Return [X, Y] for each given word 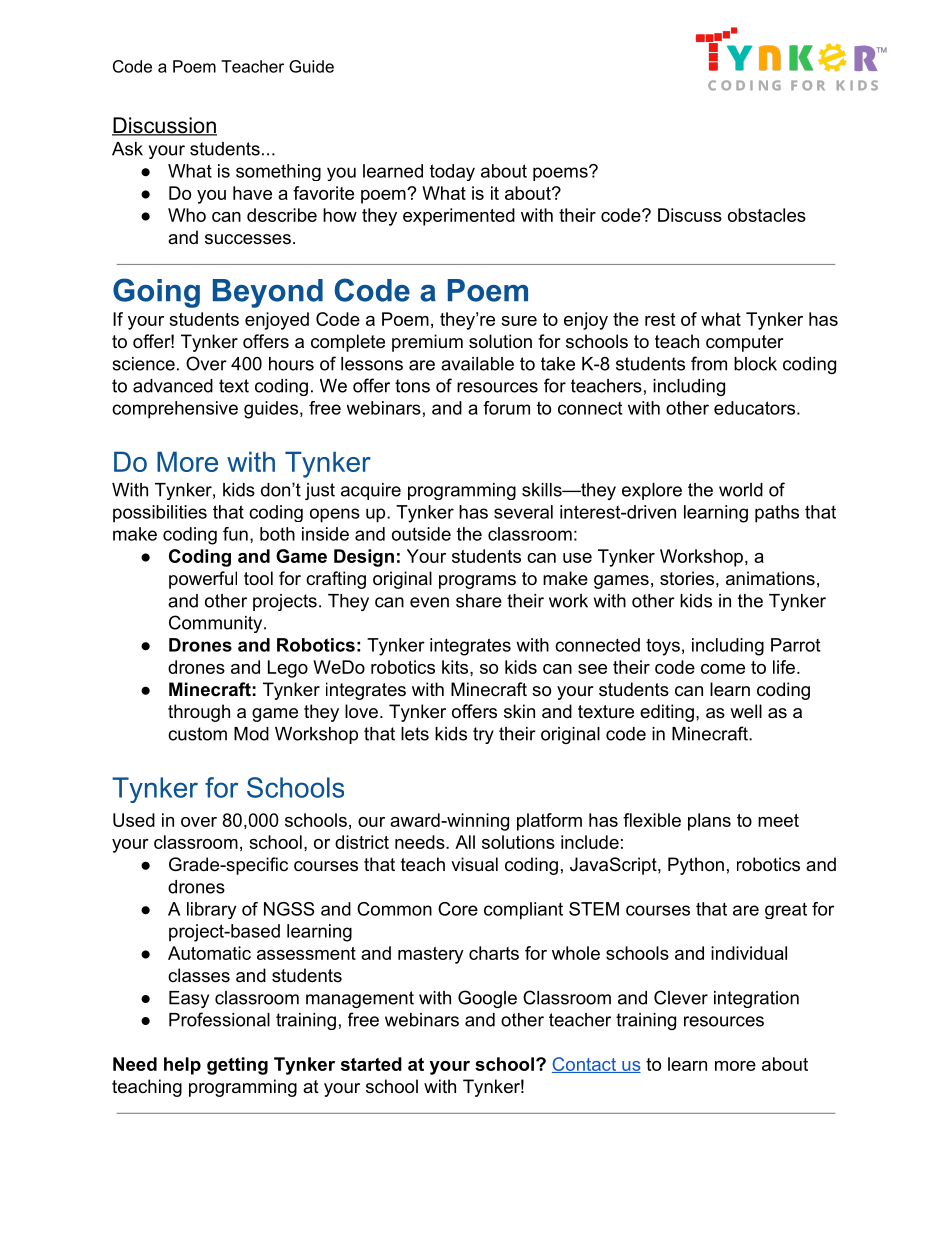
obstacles [767, 215]
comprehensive [175, 410]
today [452, 172]
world [741, 490]
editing [667, 713]
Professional [219, 1019]
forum [506, 408]
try [483, 735]
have [252, 193]
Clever [681, 997]
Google [487, 999]
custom [197, 734]
